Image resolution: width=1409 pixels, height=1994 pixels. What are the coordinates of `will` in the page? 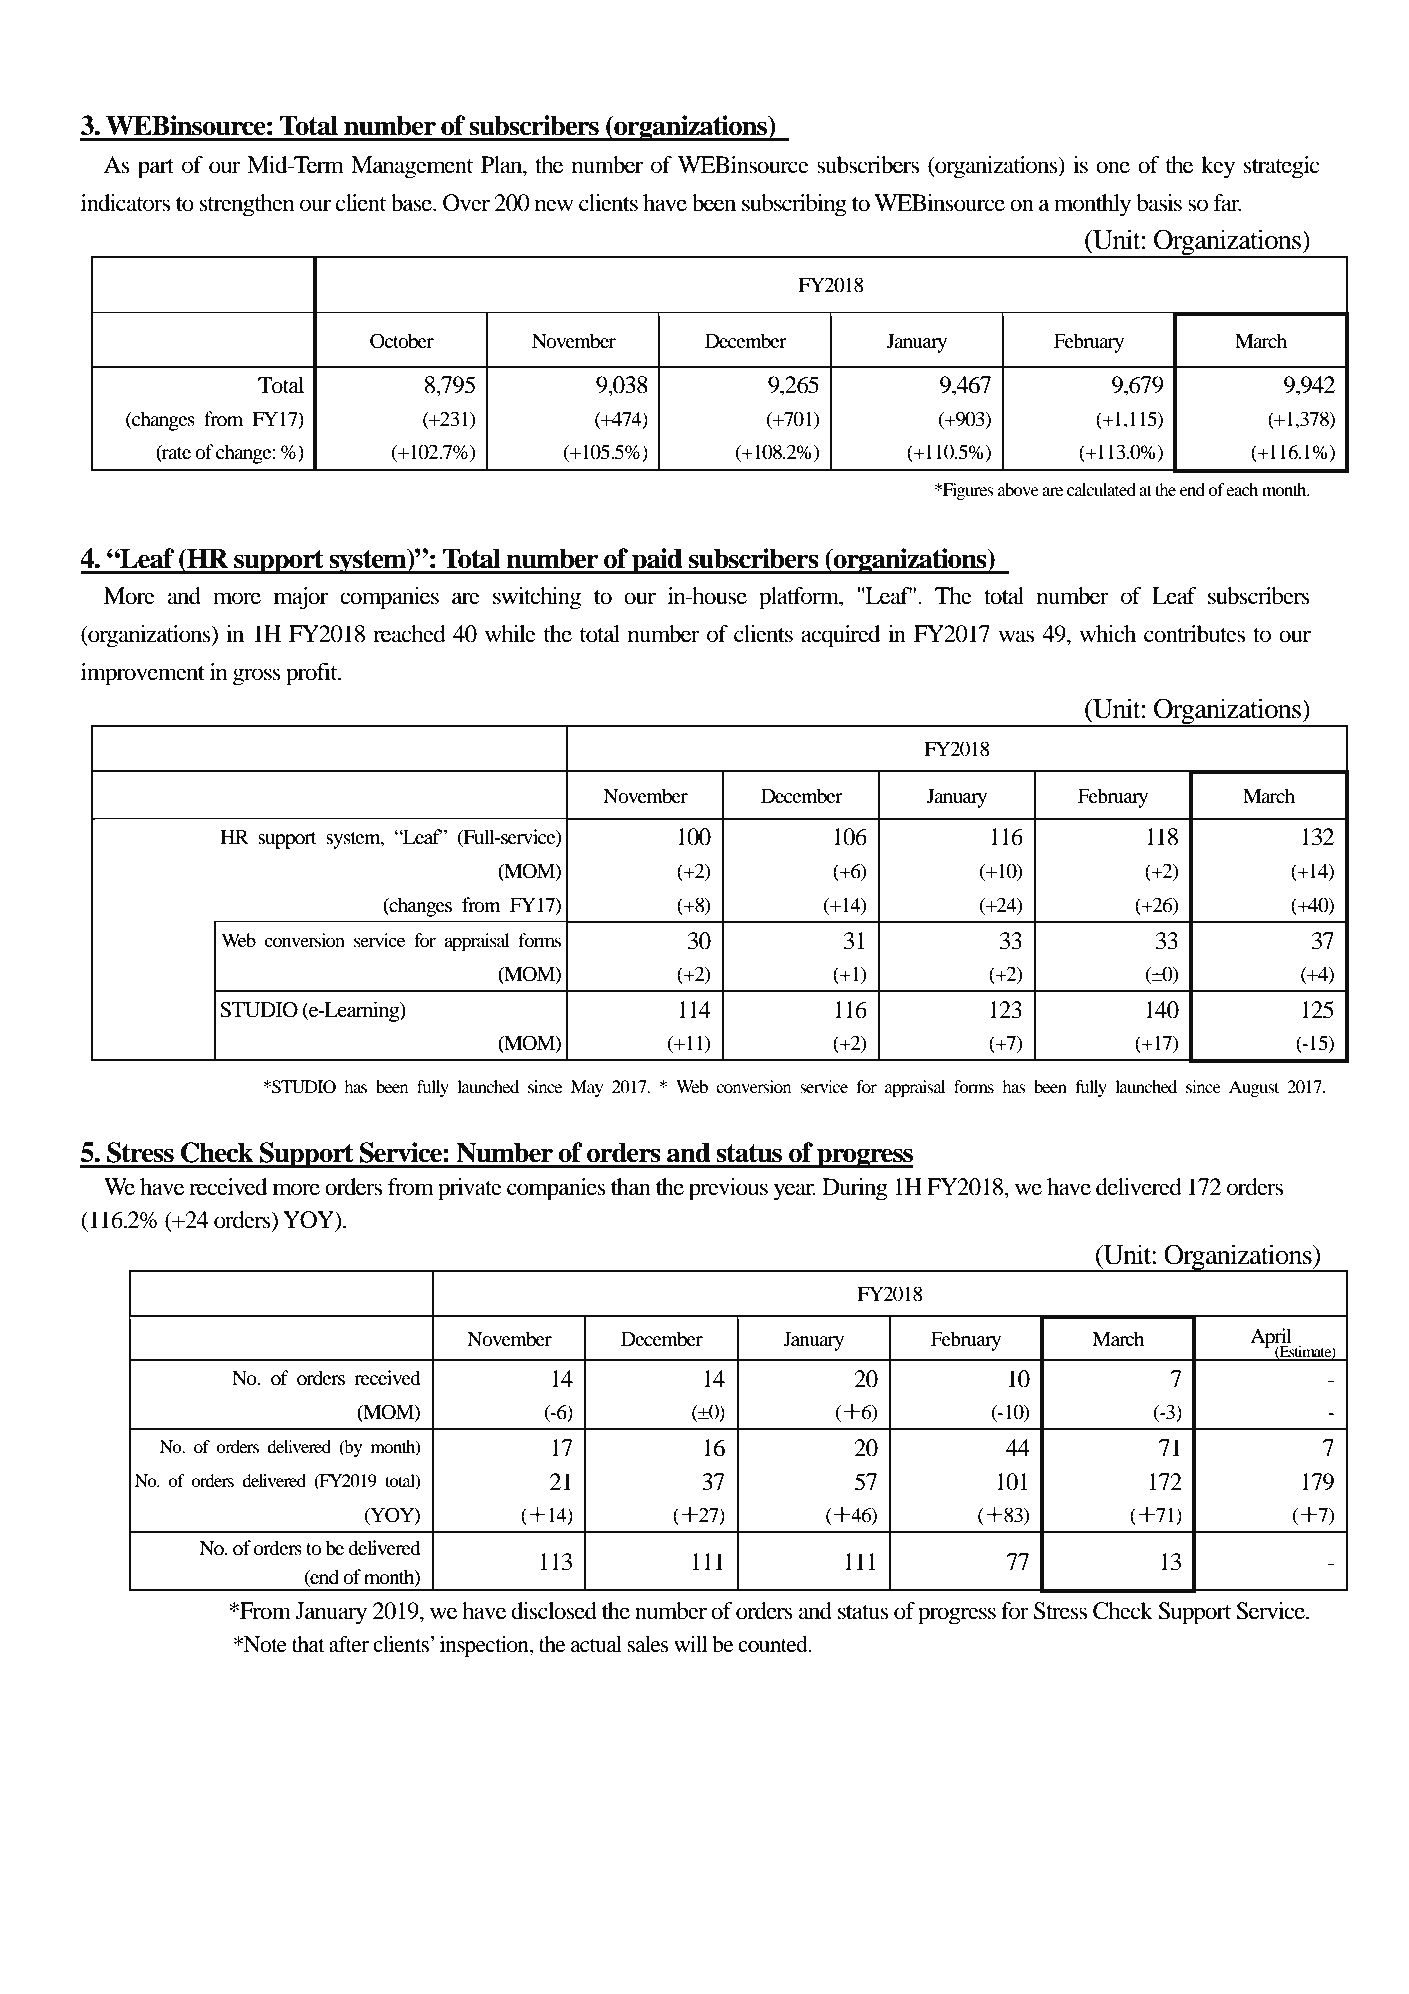 It's located at (691, 1644).
